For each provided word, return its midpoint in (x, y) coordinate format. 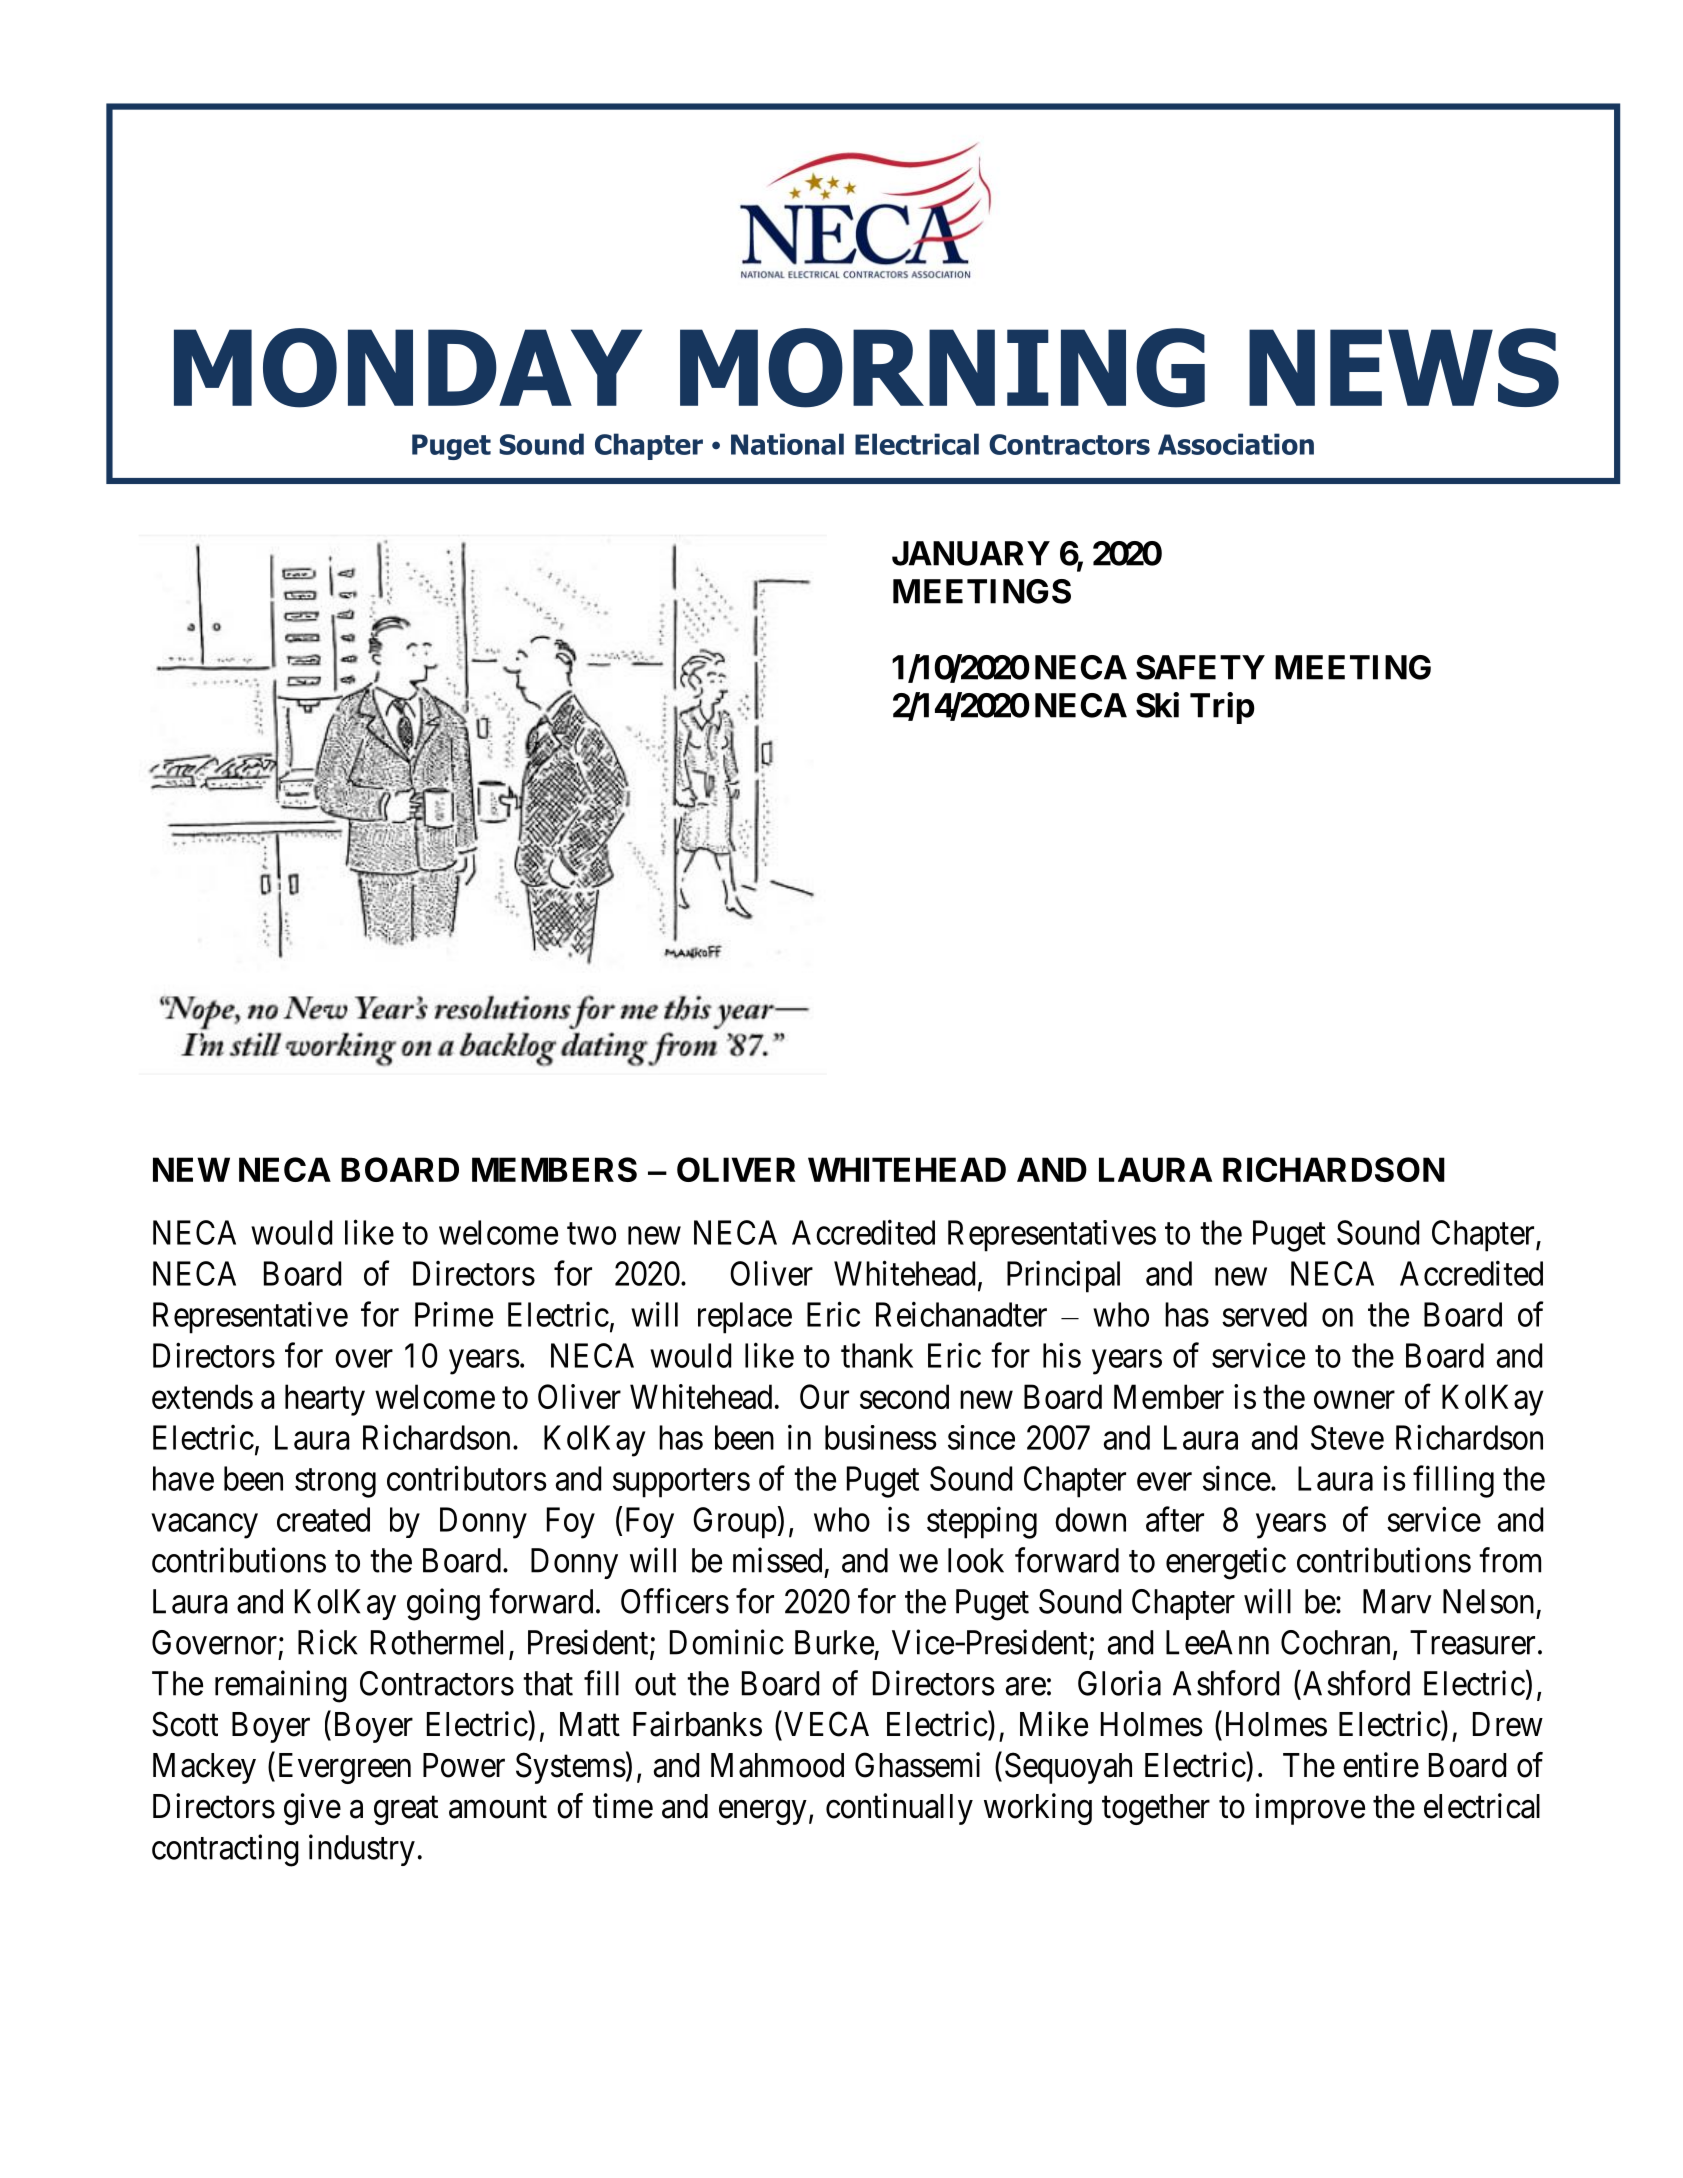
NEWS (1404, 367)
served (1264, 1314)
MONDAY (408, 368)
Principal (1063, 1277)
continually (899, 1809)
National (787, 444)
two (591, 1234)
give (312, 1809)
